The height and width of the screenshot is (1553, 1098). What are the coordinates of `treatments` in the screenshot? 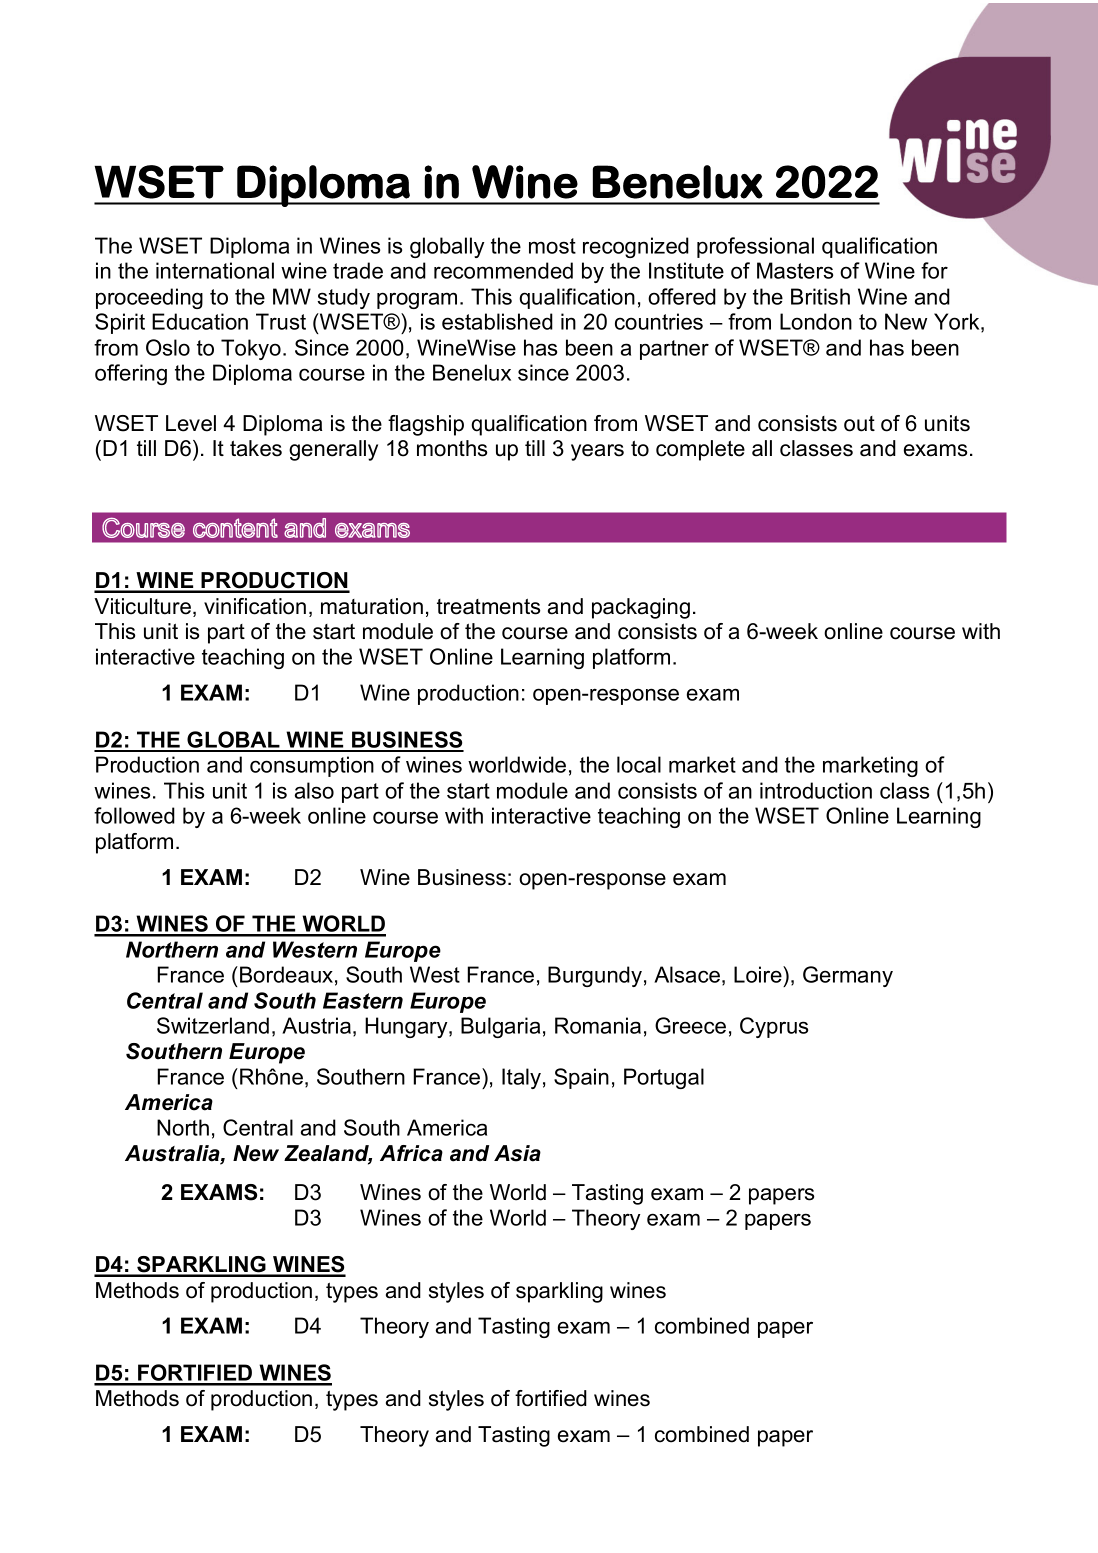 It's located at (488, 606).
